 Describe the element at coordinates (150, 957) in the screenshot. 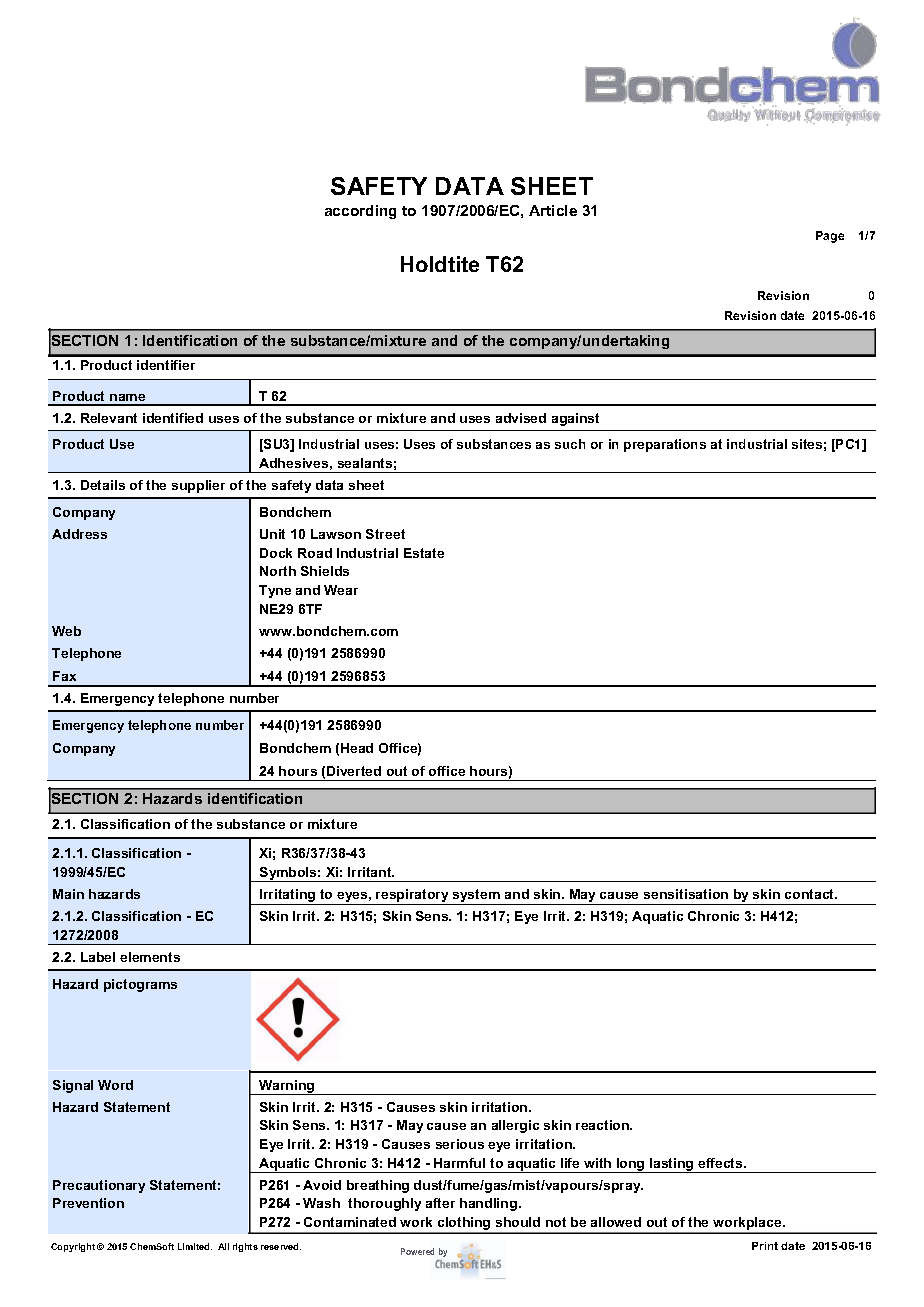

I see `elements` at that location.
